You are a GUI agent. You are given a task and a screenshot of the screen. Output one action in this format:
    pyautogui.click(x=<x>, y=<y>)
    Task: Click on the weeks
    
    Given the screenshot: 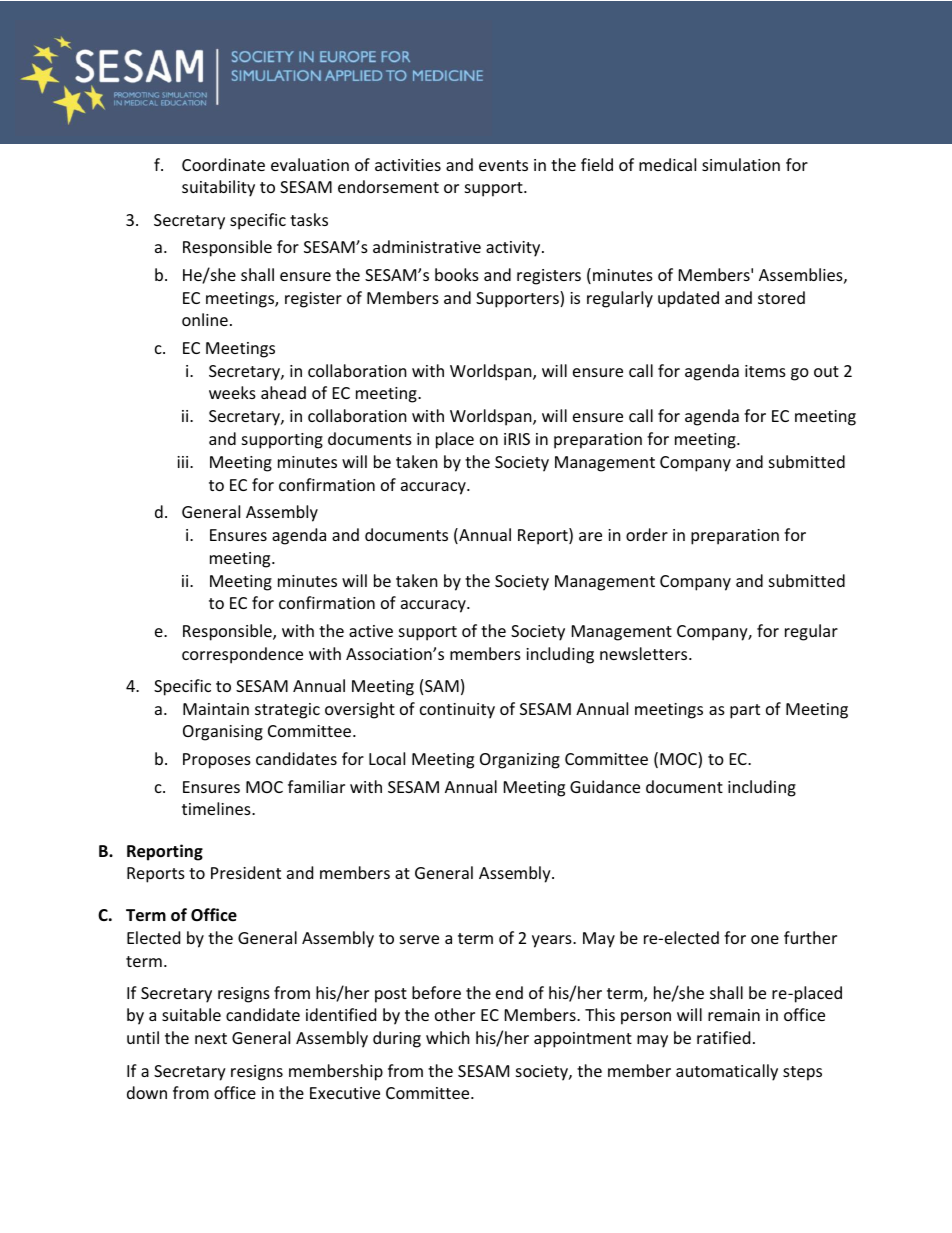 What is the action you would take?
    pyautogui.click(x=232, y=392)
